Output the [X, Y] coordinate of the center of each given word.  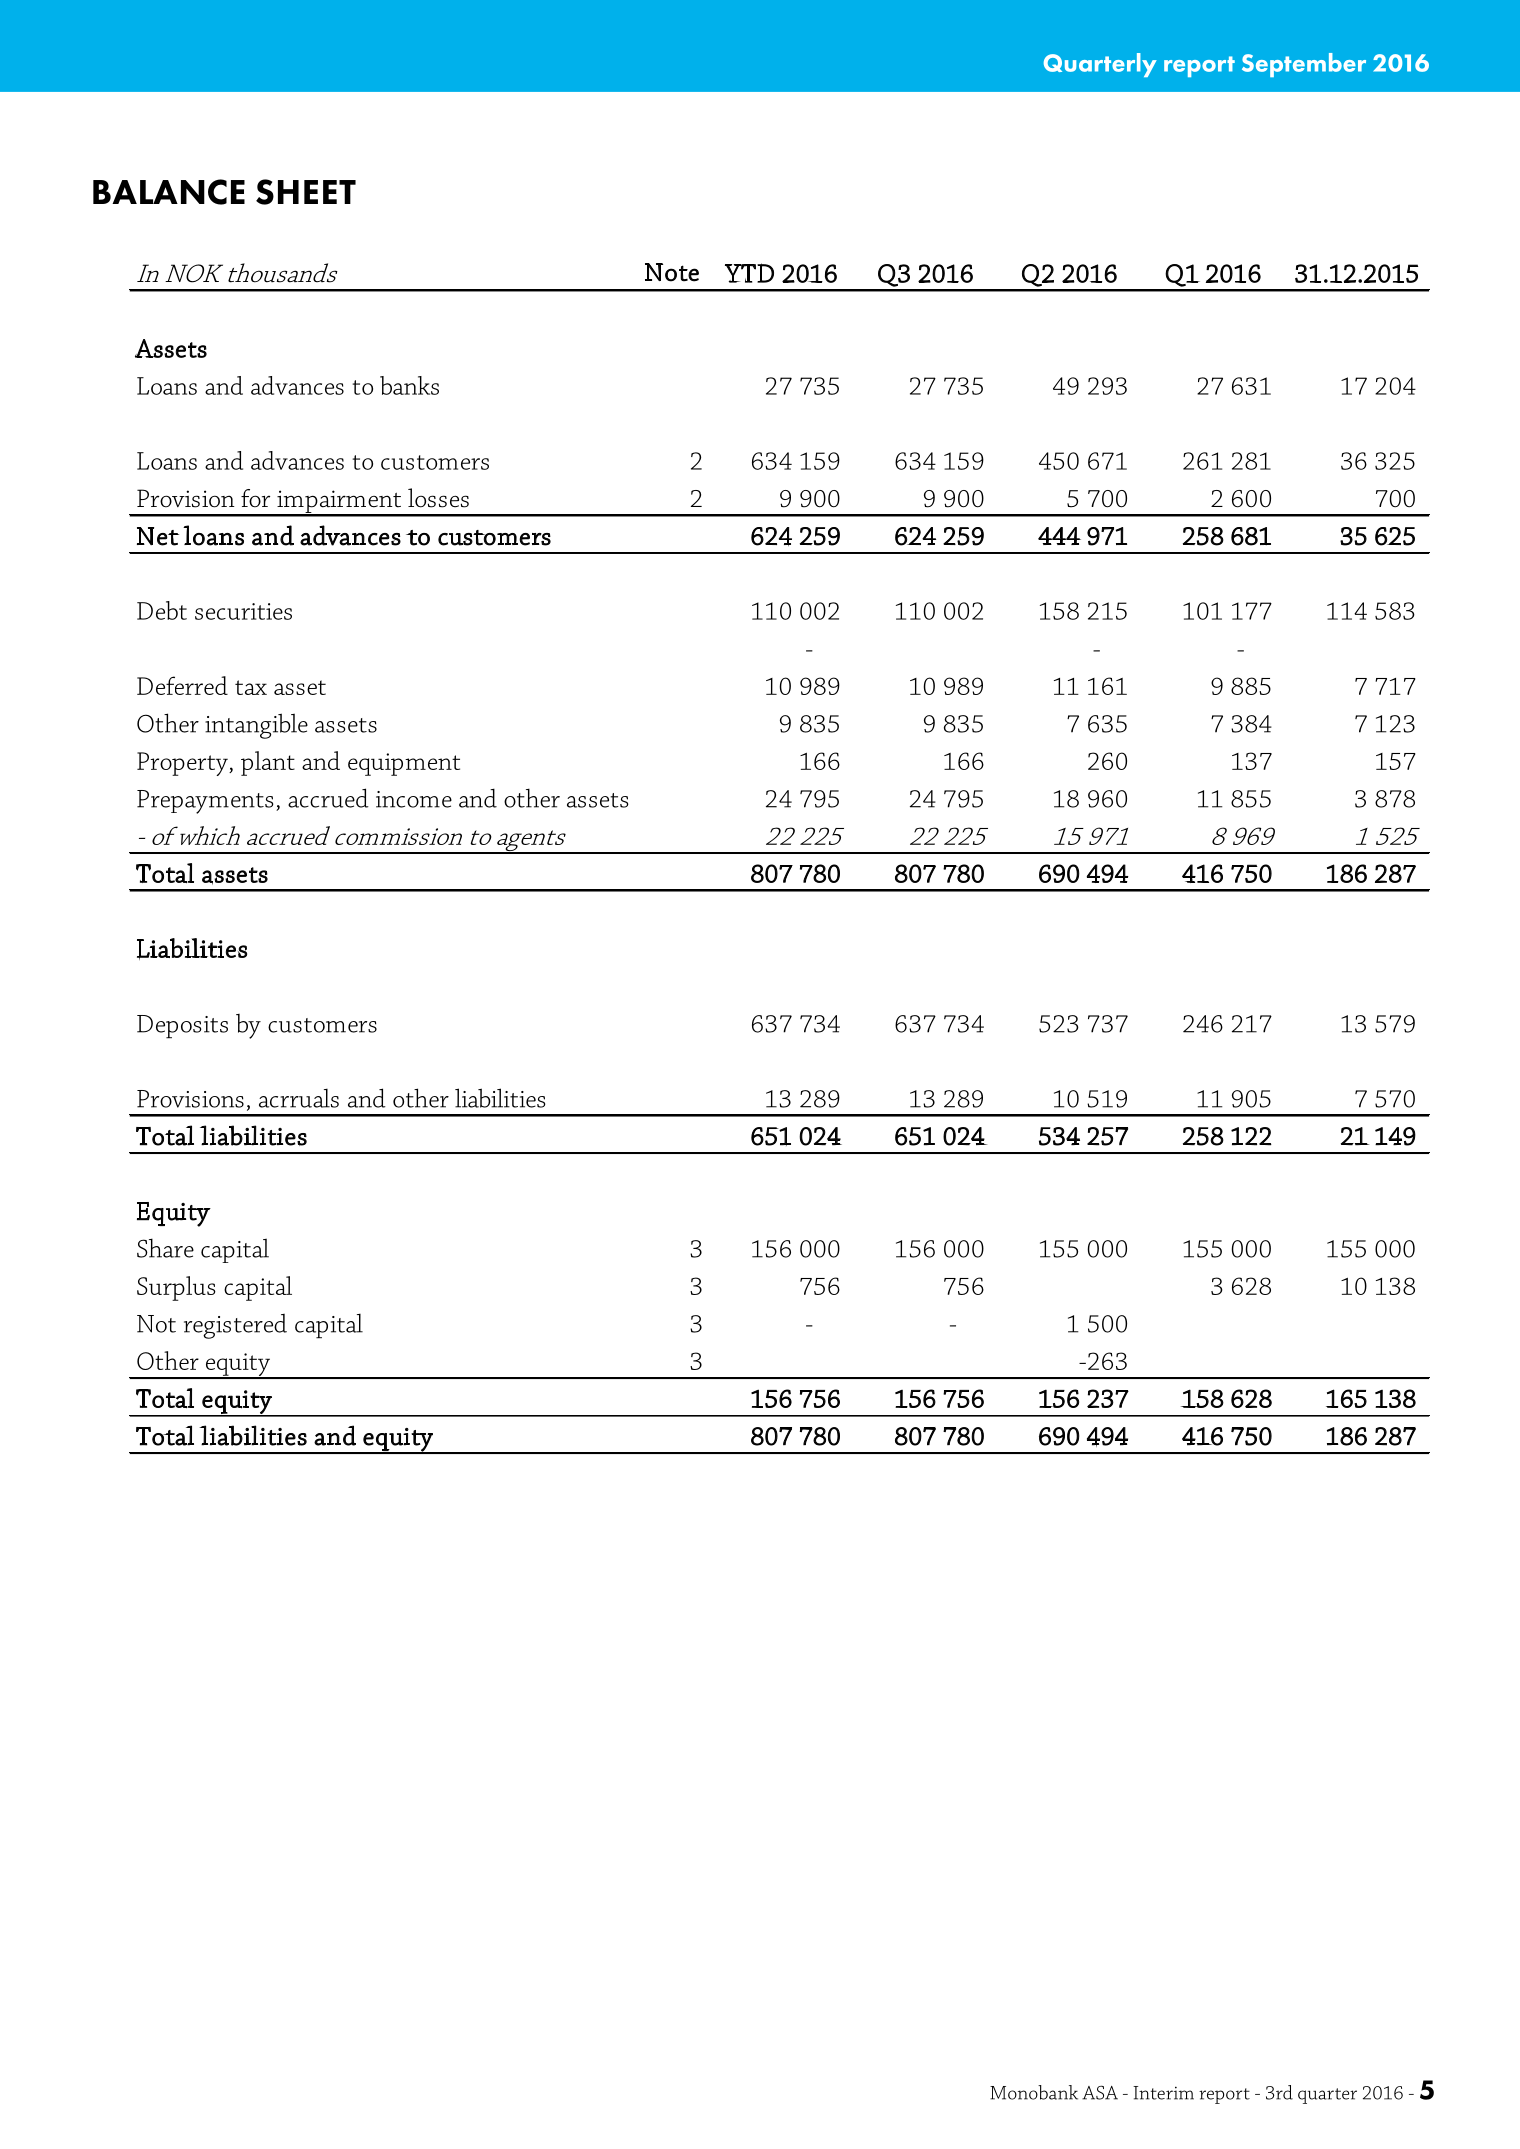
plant [268, 763]
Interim [1163, 2093]
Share [165, 1248]
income [414, 799]
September [1304, 65]
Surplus [176, 1288]
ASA [1100, 2092]
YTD [749, 273]
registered [235, 1326]
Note [672, 272]
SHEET [306, 192]
